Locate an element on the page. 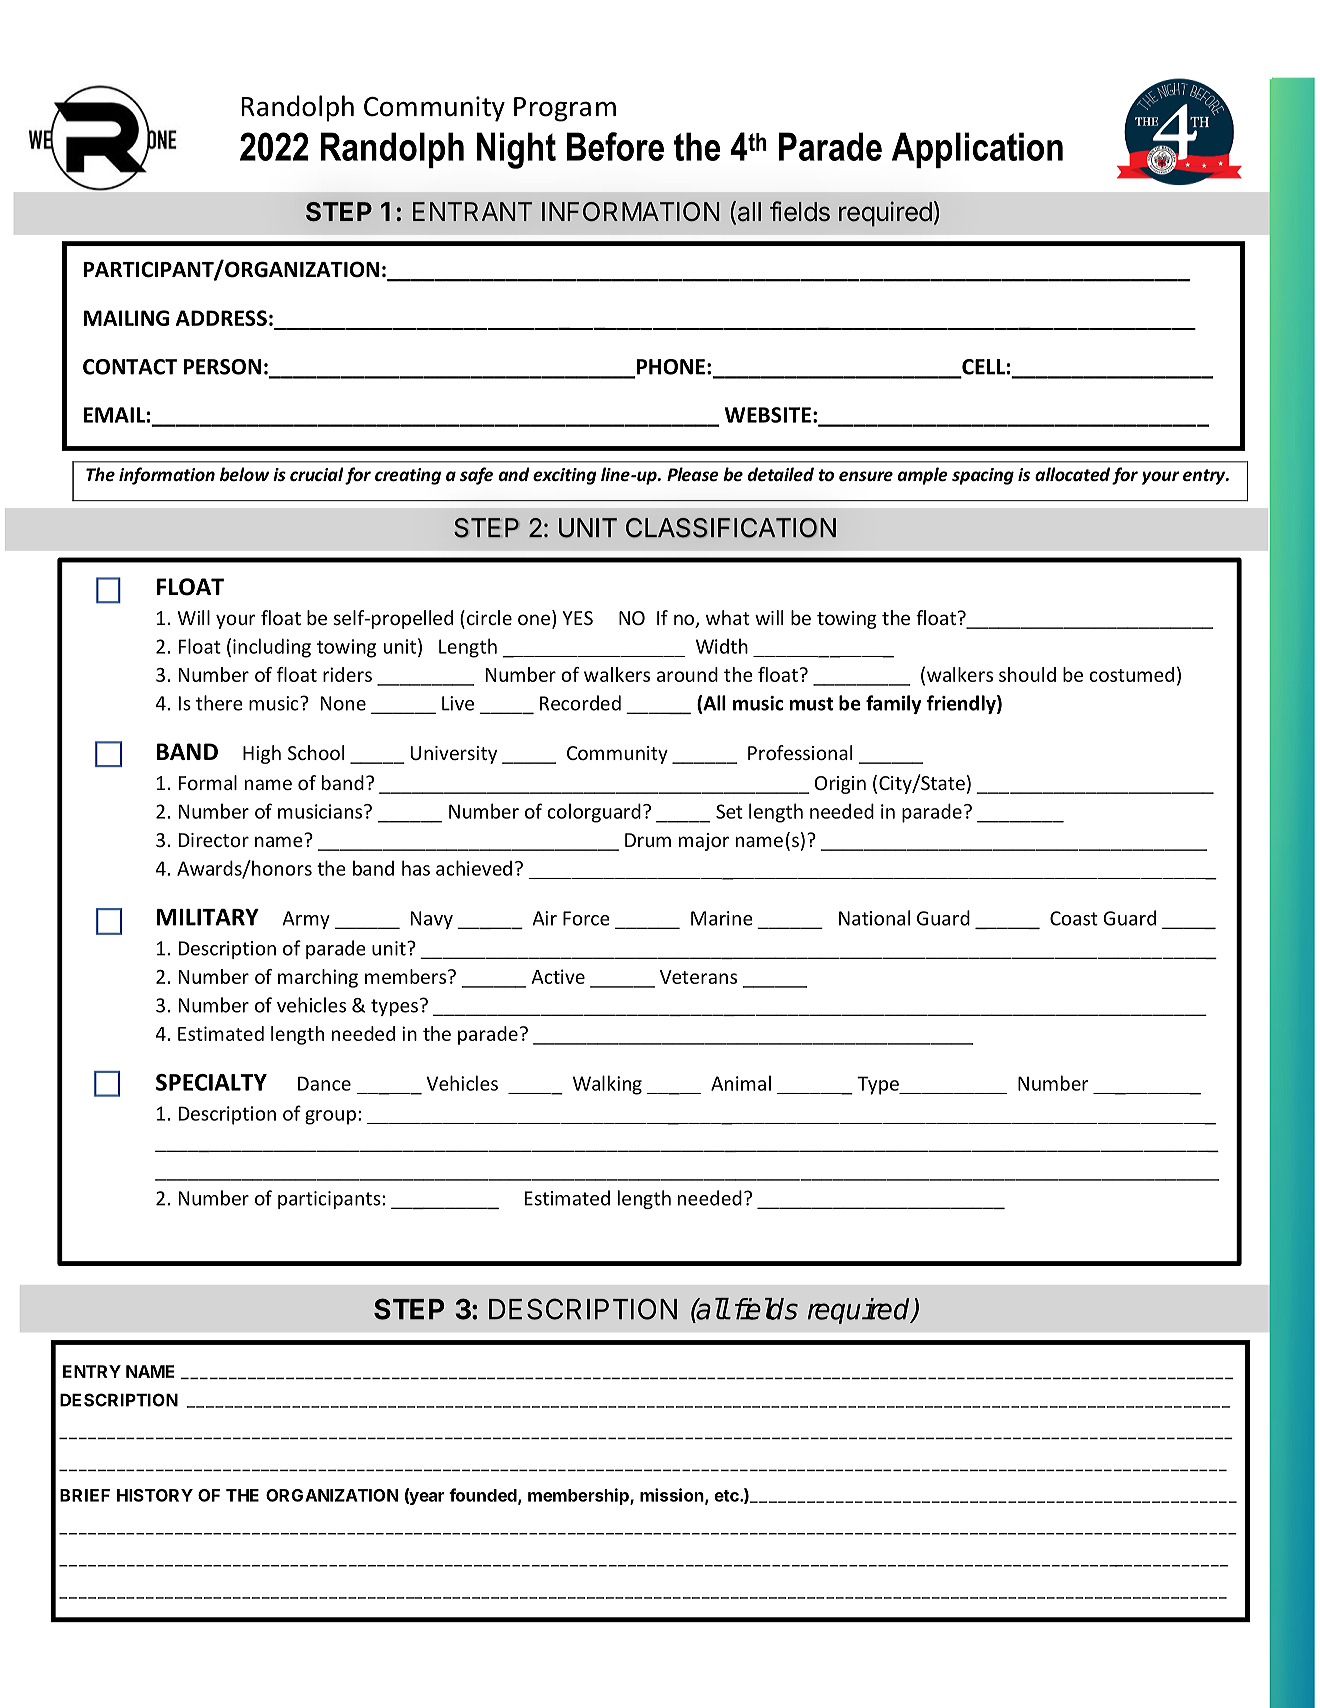  Application is located at coordinates (977, 150).
